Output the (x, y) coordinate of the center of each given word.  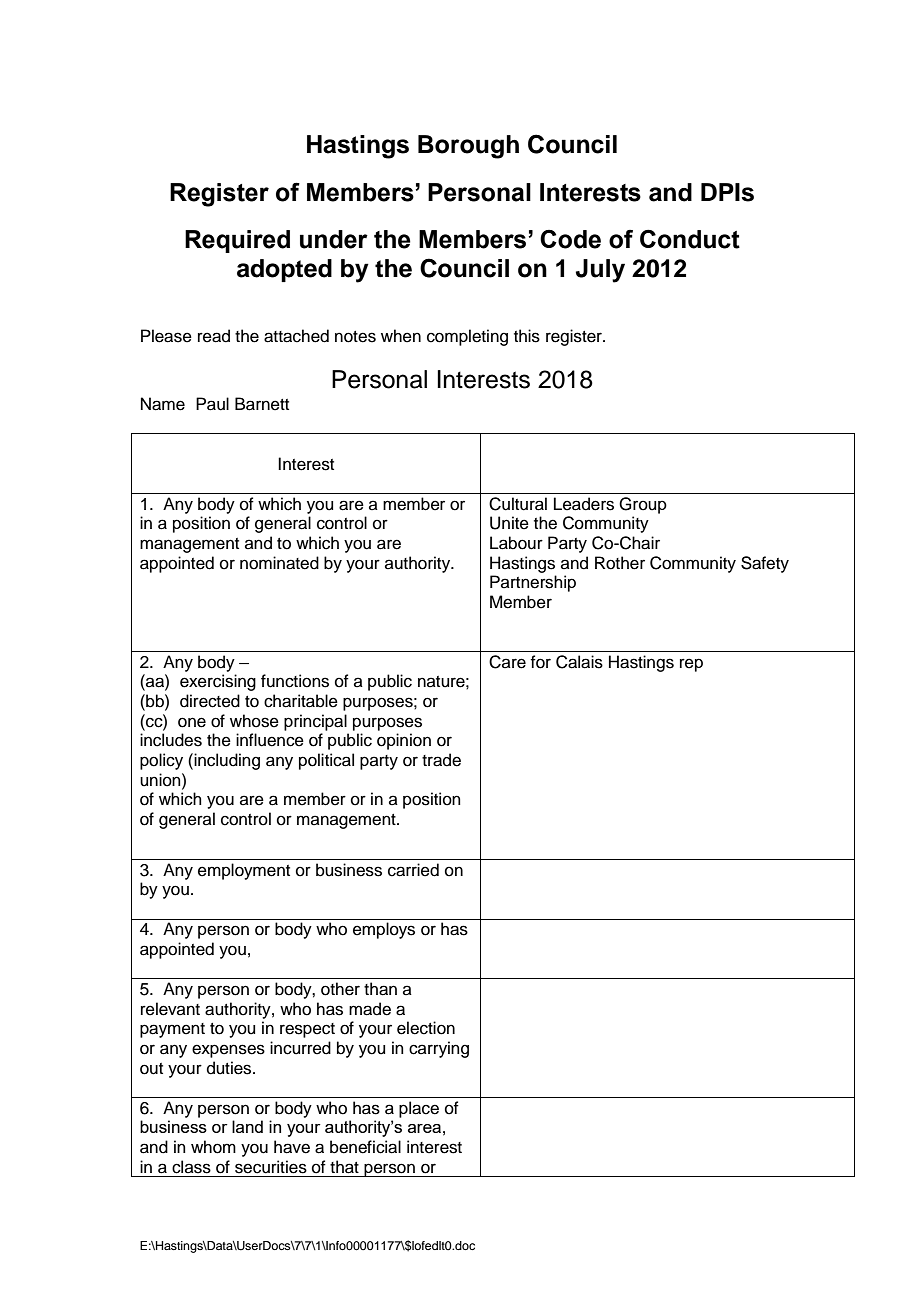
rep (691, 665)
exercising (218, 682)
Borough (468, 147)
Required (237, 241)
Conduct (690, 239)
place (419, 1109)
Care (507, 662)
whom (213, 1147)
